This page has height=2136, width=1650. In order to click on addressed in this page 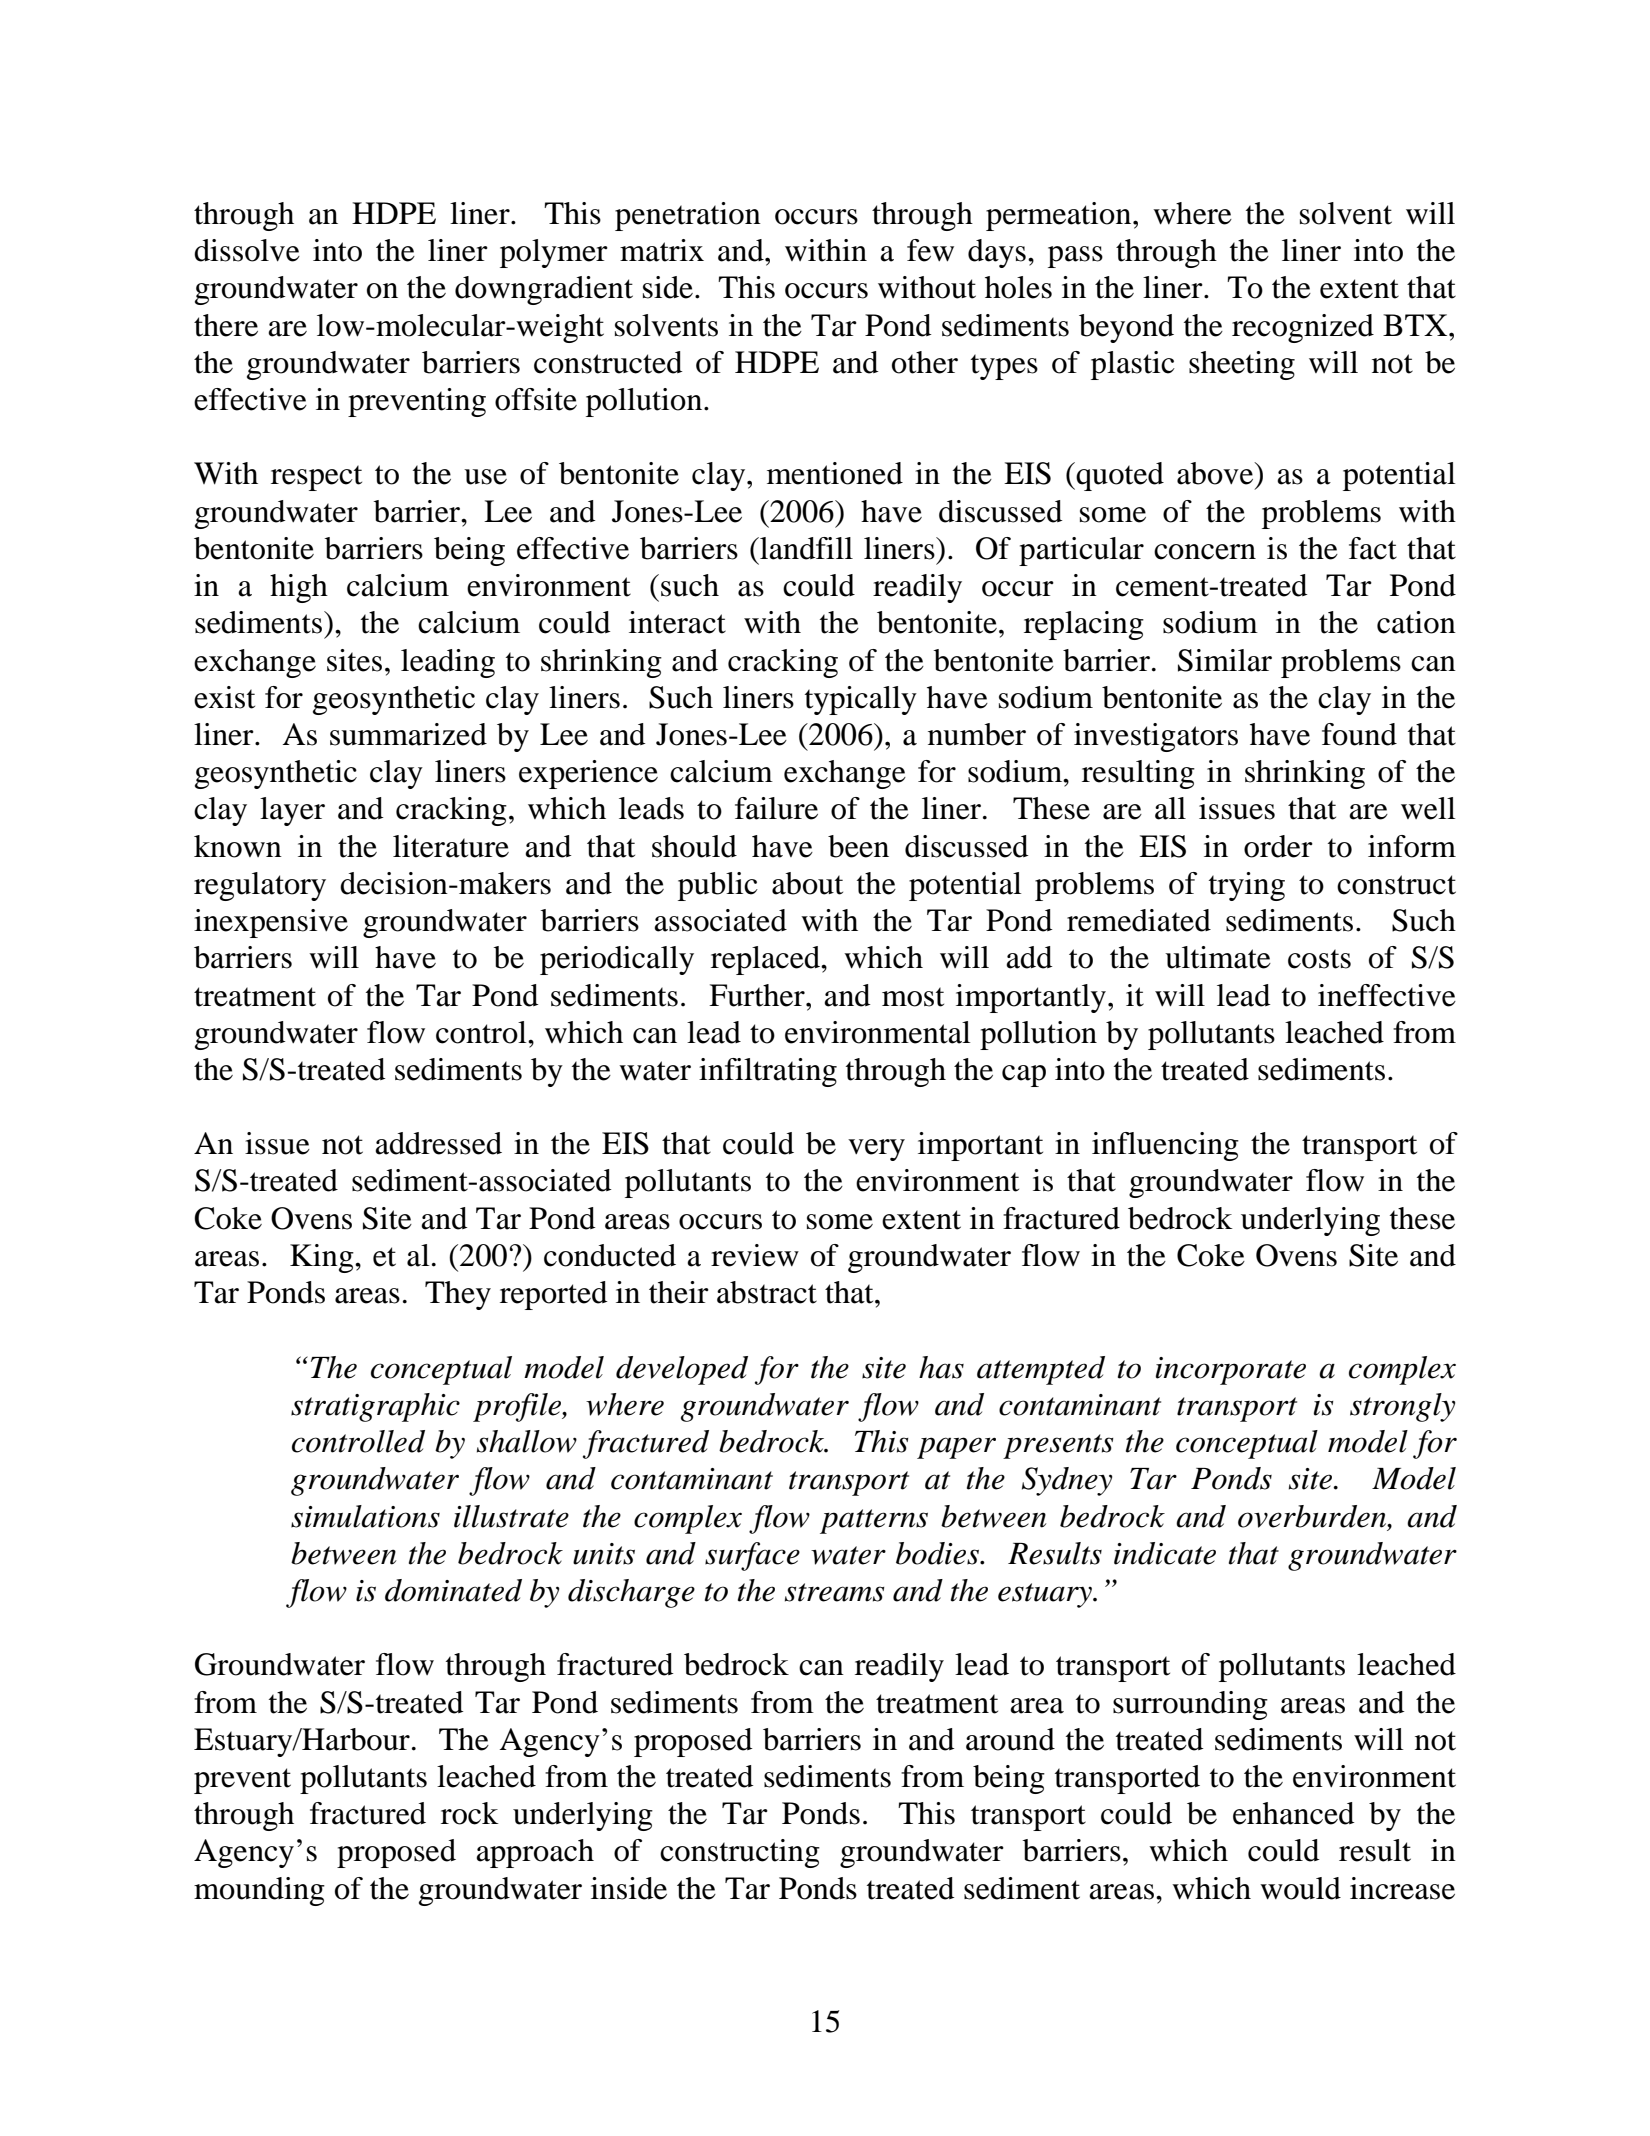, I will do `click(438, 1143)`.
